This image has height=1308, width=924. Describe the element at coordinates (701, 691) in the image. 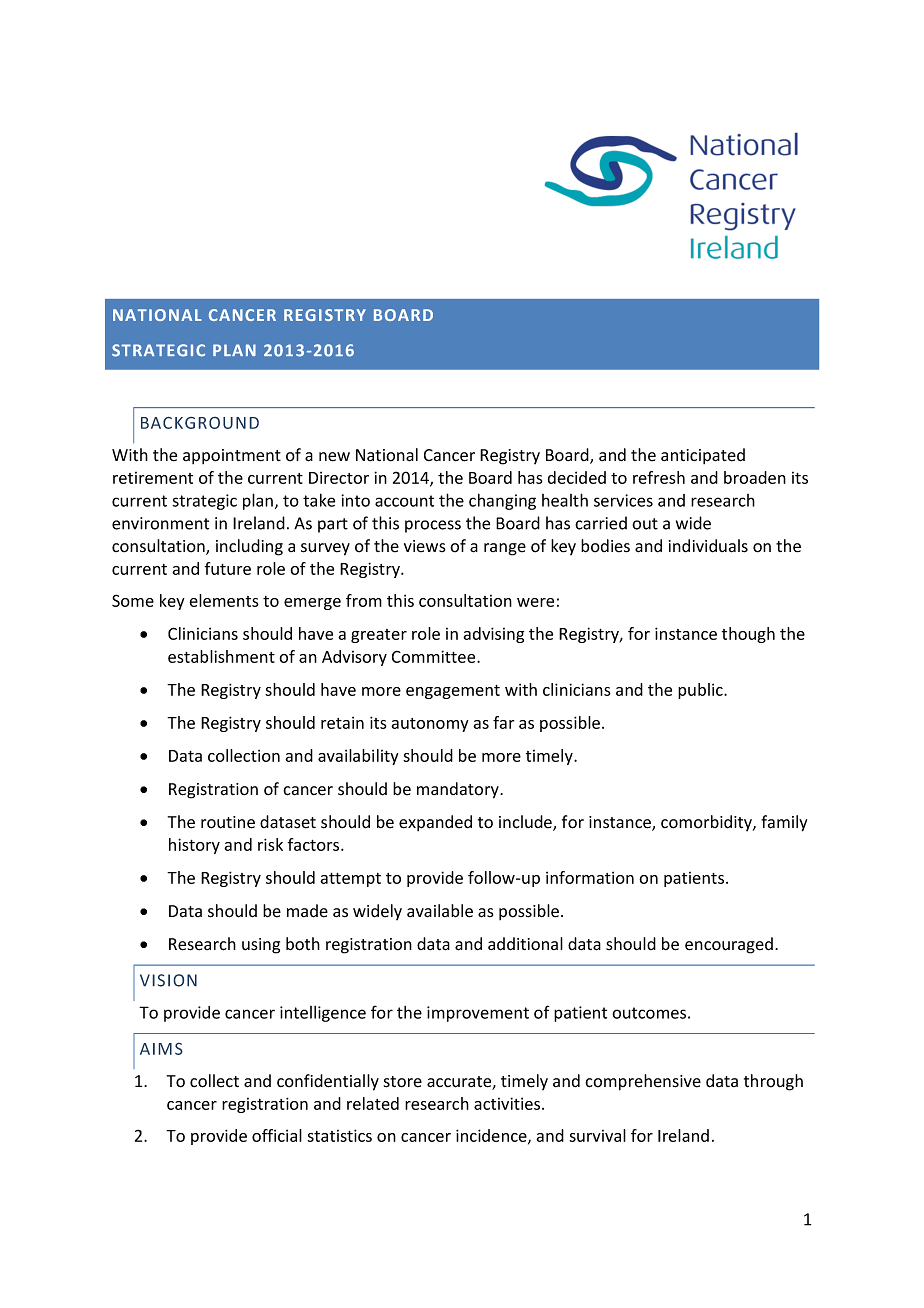

I see `public` at that location.
